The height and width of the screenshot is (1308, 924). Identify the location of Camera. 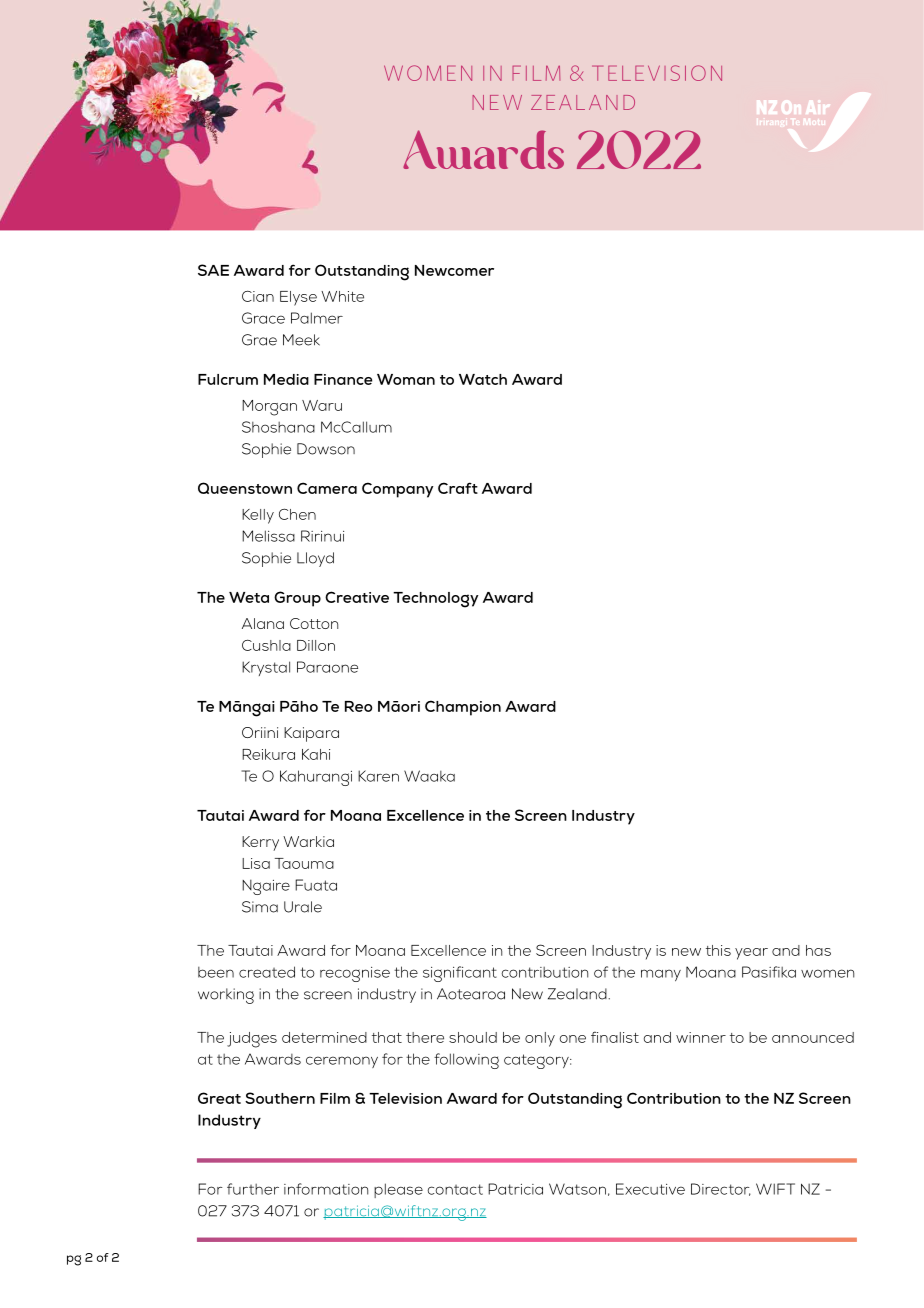
(327, 488).
